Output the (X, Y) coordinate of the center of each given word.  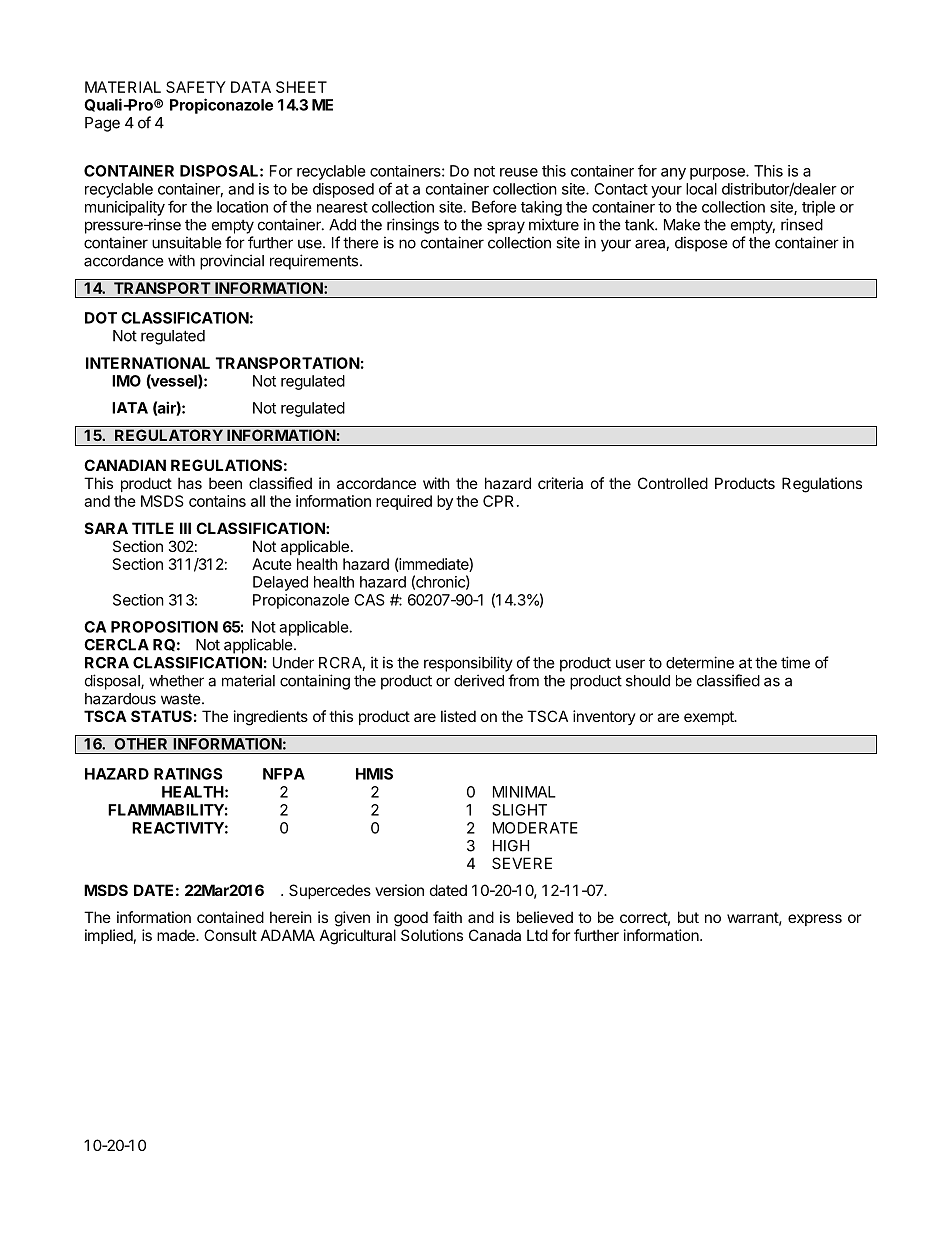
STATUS (161, 716)
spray (506, 227)
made (177, 935)
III (185, 528)
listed (458, 716)
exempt (710, 718)
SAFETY (196, 87)
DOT (101, 318)
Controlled (673, 483)
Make (682, 225)
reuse (519, 172)
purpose (718, 174)
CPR (498, 501)
